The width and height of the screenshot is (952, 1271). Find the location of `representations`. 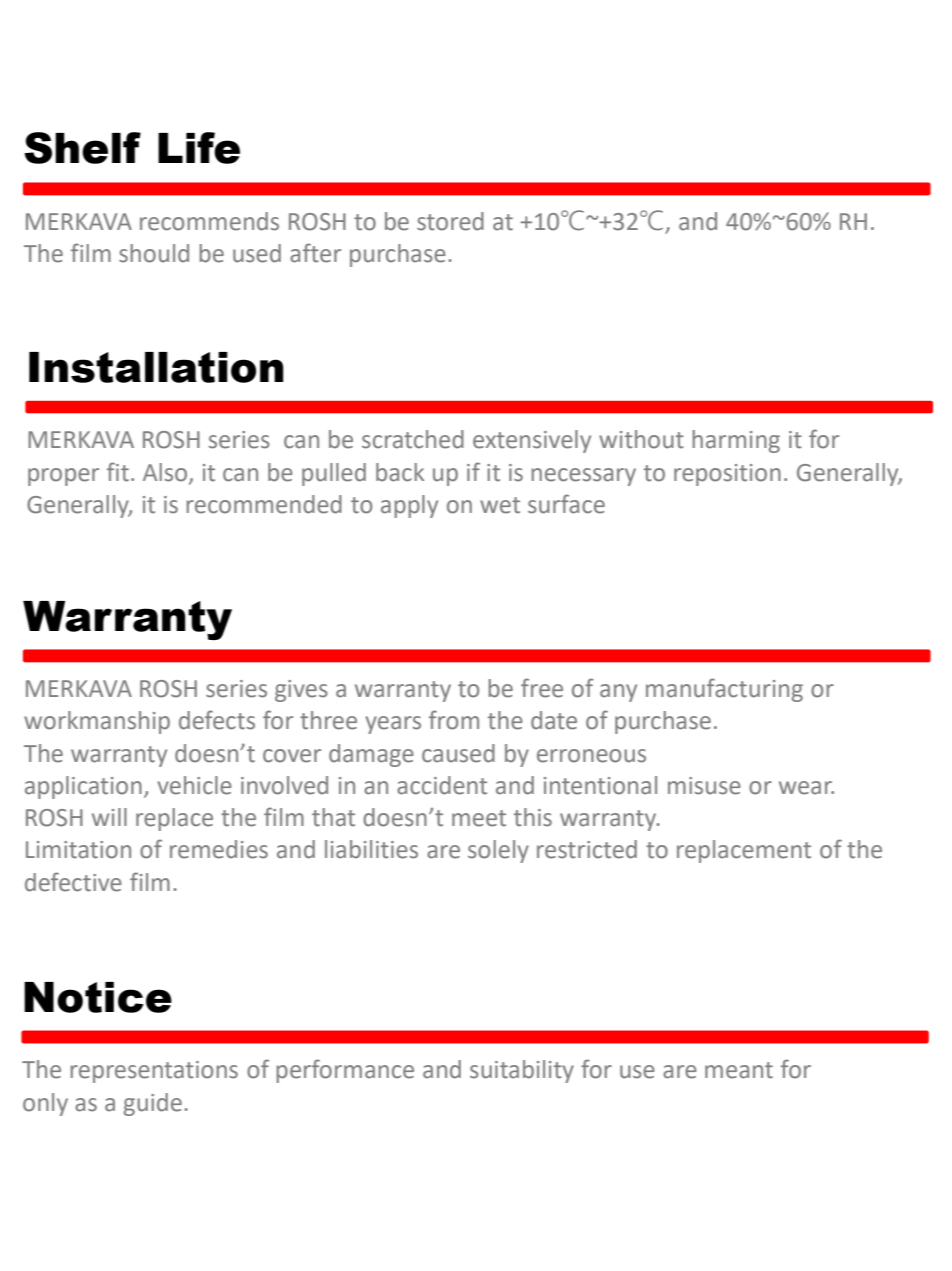

representations is located at coordinates (154, 1072).
